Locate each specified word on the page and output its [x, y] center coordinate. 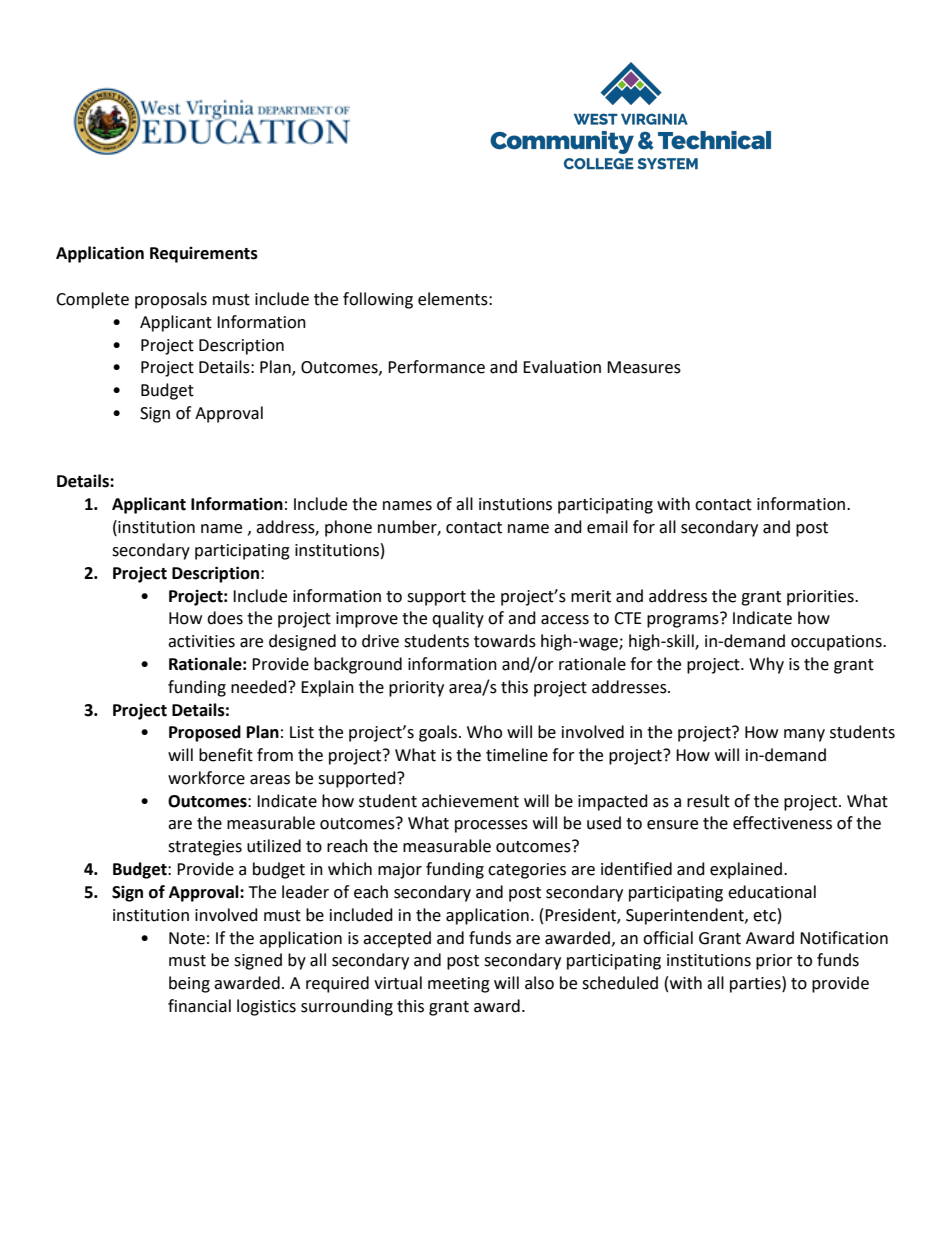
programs [684, 620]
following [378, 300]
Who [484, 732]
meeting [459, 985]
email [607, 527]
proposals [171, 300]
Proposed [205, 733]
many [804, 735]
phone [348, 528]
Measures [644, 367]
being [189, 984]
